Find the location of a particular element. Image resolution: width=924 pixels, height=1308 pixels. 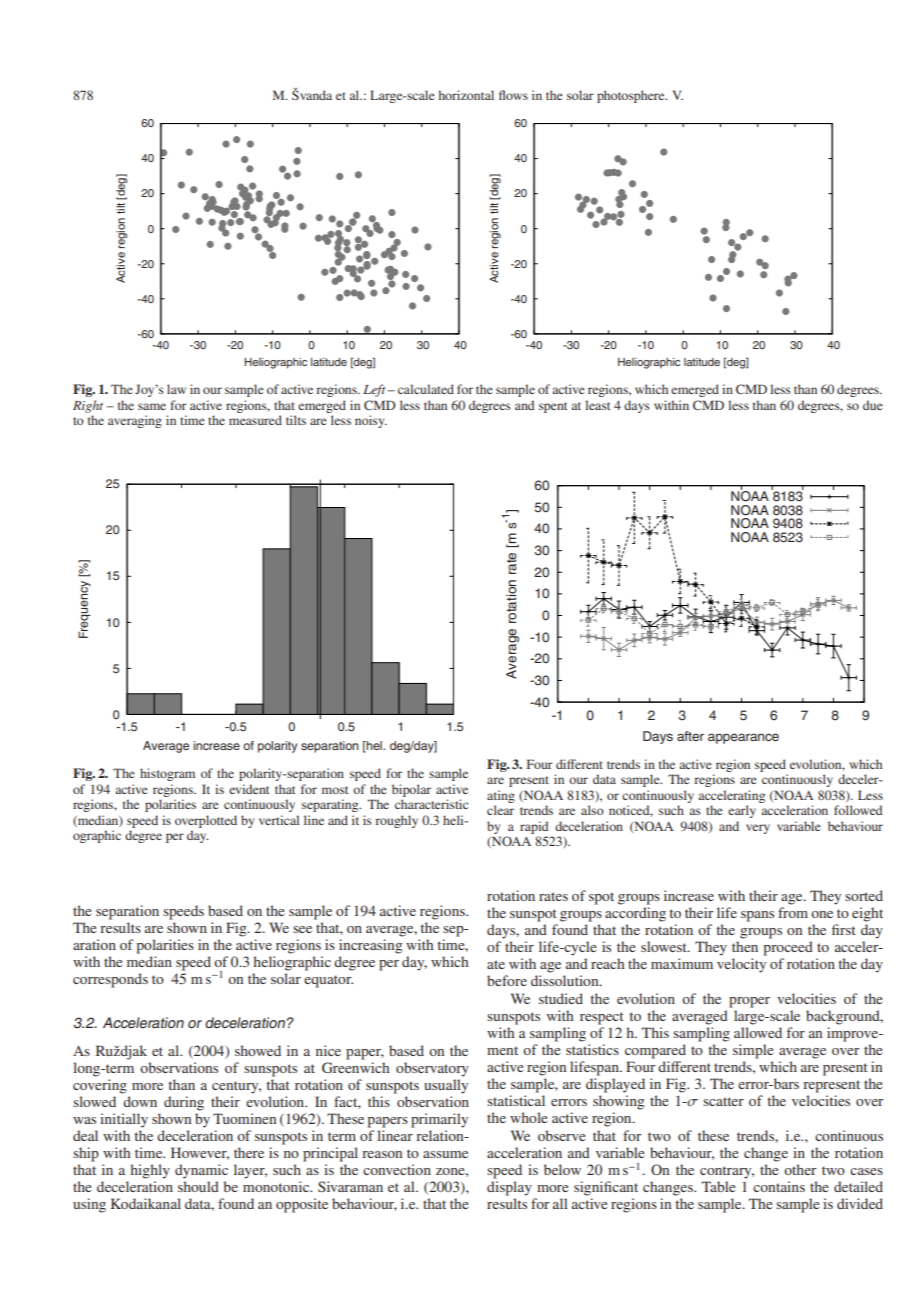

appearance is located at coordinates (743, 738).
